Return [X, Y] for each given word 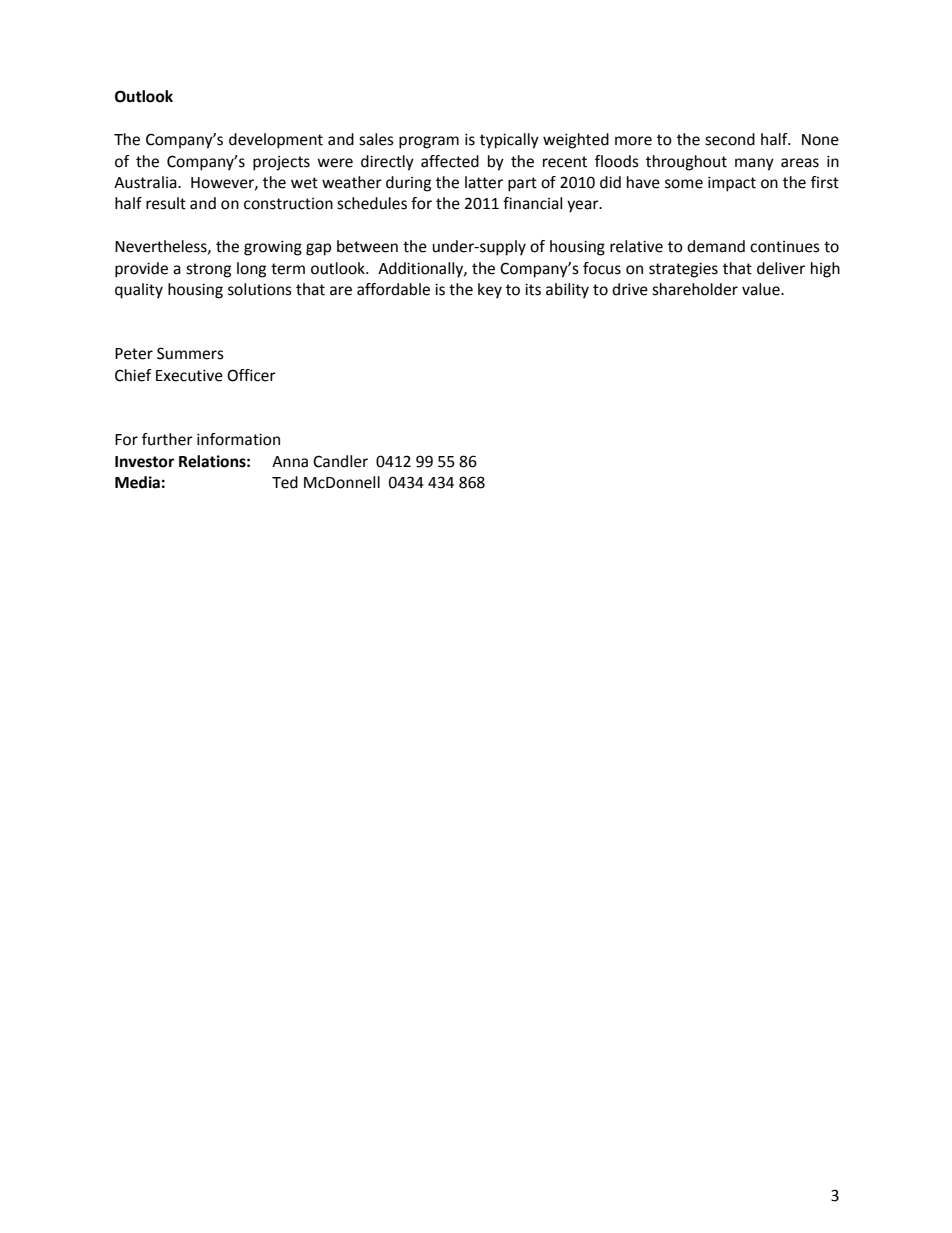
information [238, 439]
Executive [189, 375]
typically [509, 141]
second [730, 139]
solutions [260, 289]
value [762, 289]
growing [273, 248]
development [276, 141]
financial [532, 203]
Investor [144, 462]
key [490, 291]
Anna [290, 462]
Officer [251, 375]
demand [716, 246]
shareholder [695, 289]
